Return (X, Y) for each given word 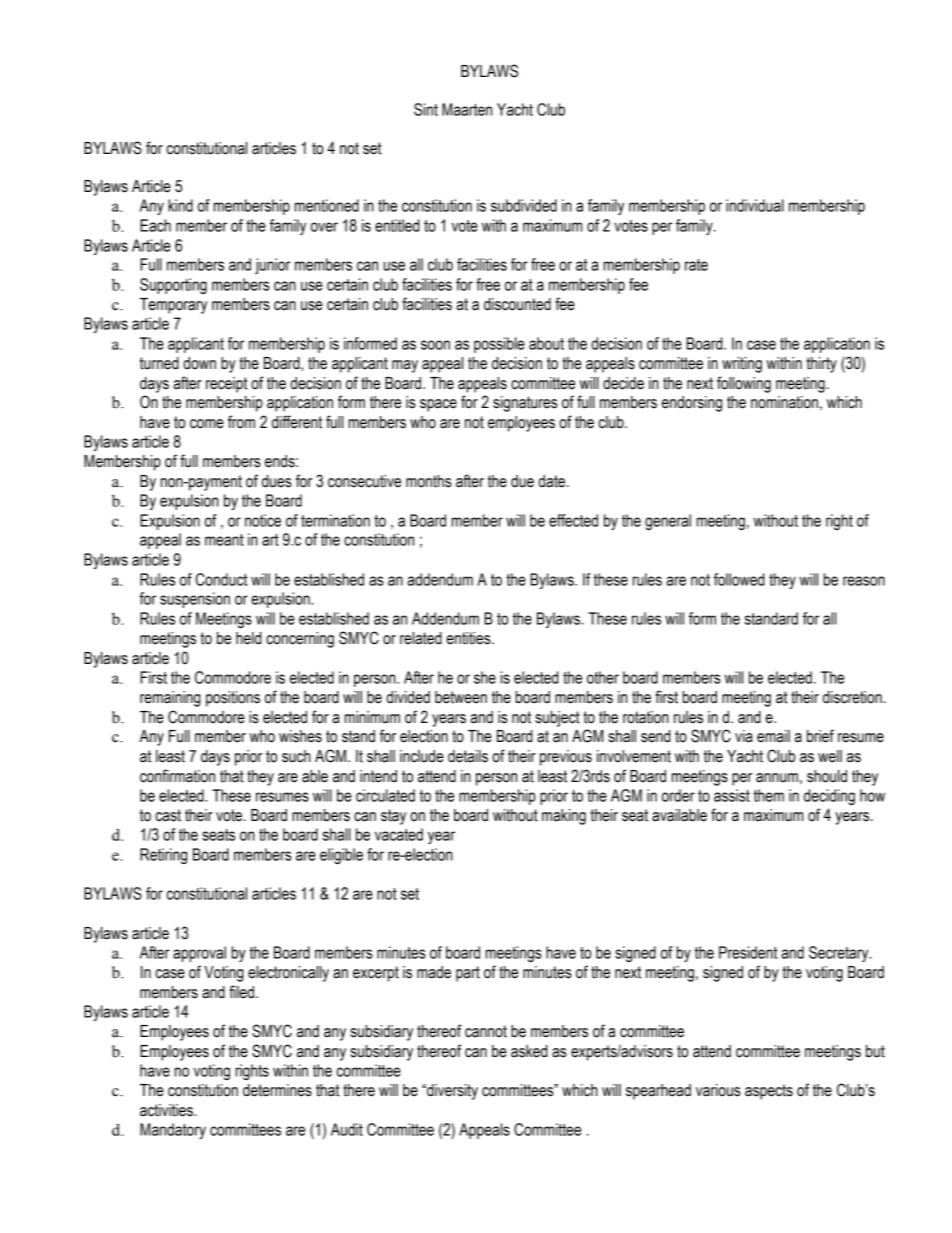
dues (277, 481)
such (296, 756)
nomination (784, 402)
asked (529, 1051)
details (468, 756)
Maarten (467, 109)
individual (755, 205)
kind (180, 205)
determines (277, 1090)
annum (777, 778)
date (553, 481)
